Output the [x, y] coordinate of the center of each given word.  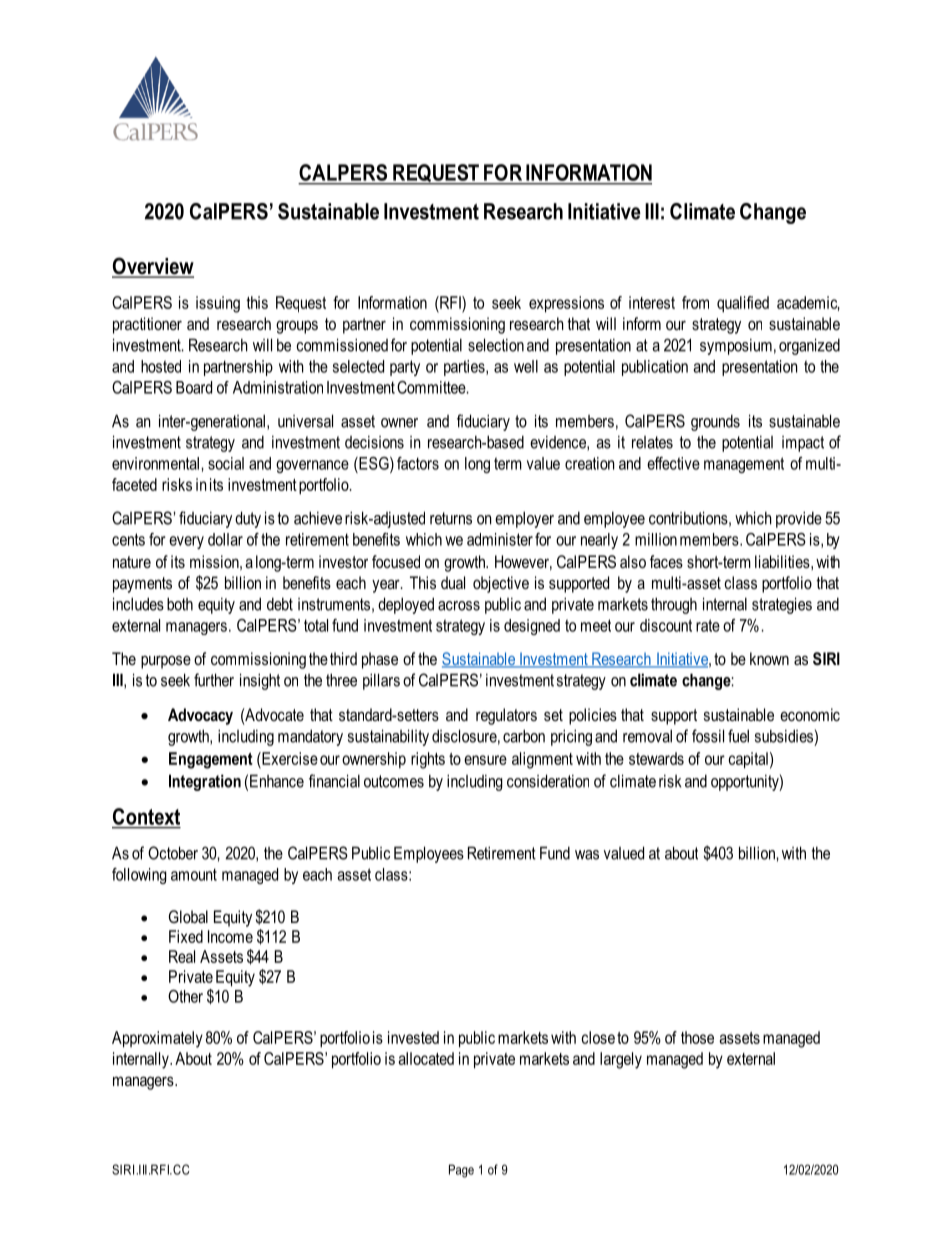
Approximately [157, 1039]
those [697, 1037]
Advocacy [200, 716]
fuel [738, 736]
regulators [506, 716]
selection [496, 345]
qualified [743, 304]
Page [461, 1171]
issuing [218, 304]
